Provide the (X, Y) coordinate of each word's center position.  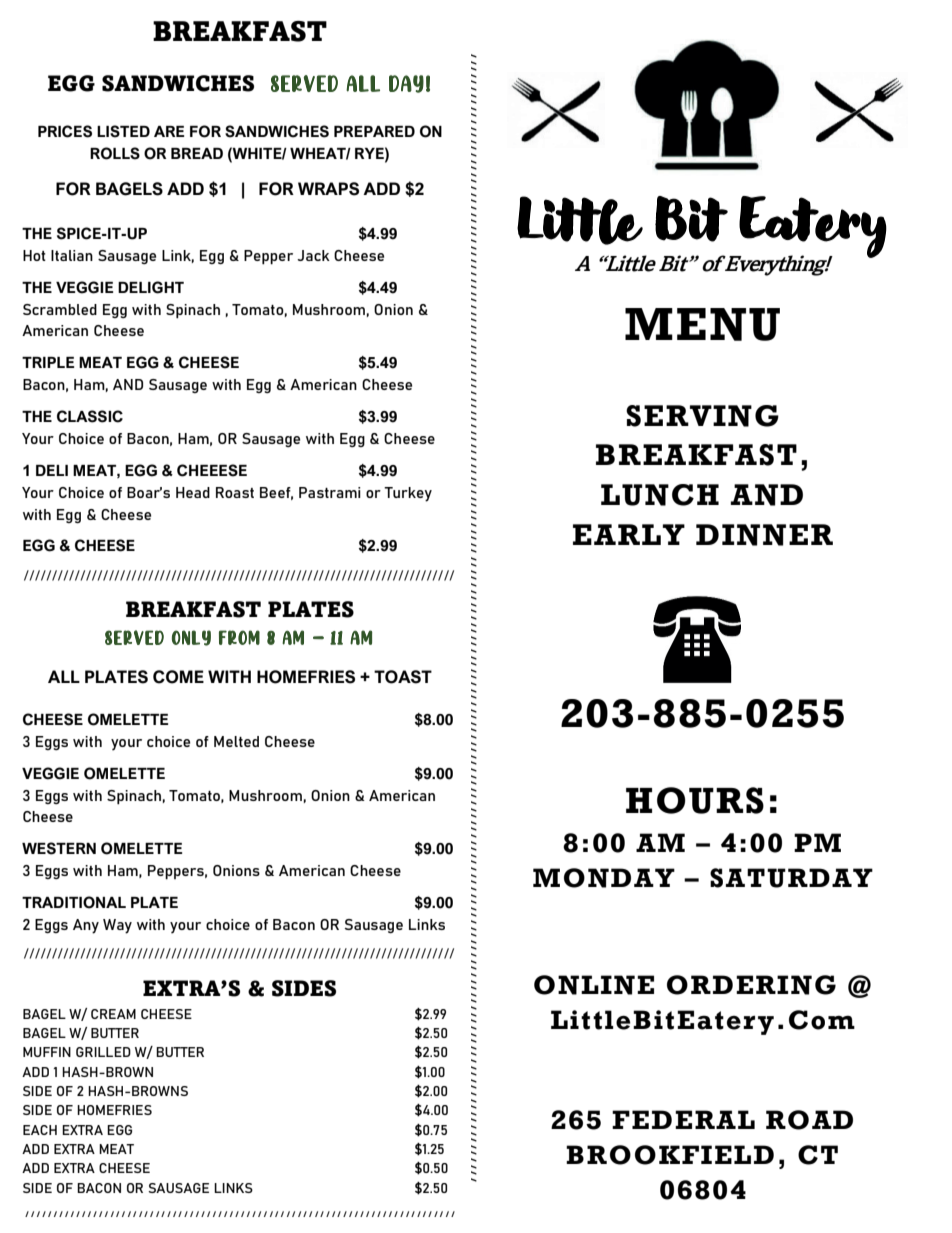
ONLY (191, 638)
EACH (40, 1130)
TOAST (403, 677)
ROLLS (115, 153)
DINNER (764, 535)
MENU (702, 324)
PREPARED (374, 131)
